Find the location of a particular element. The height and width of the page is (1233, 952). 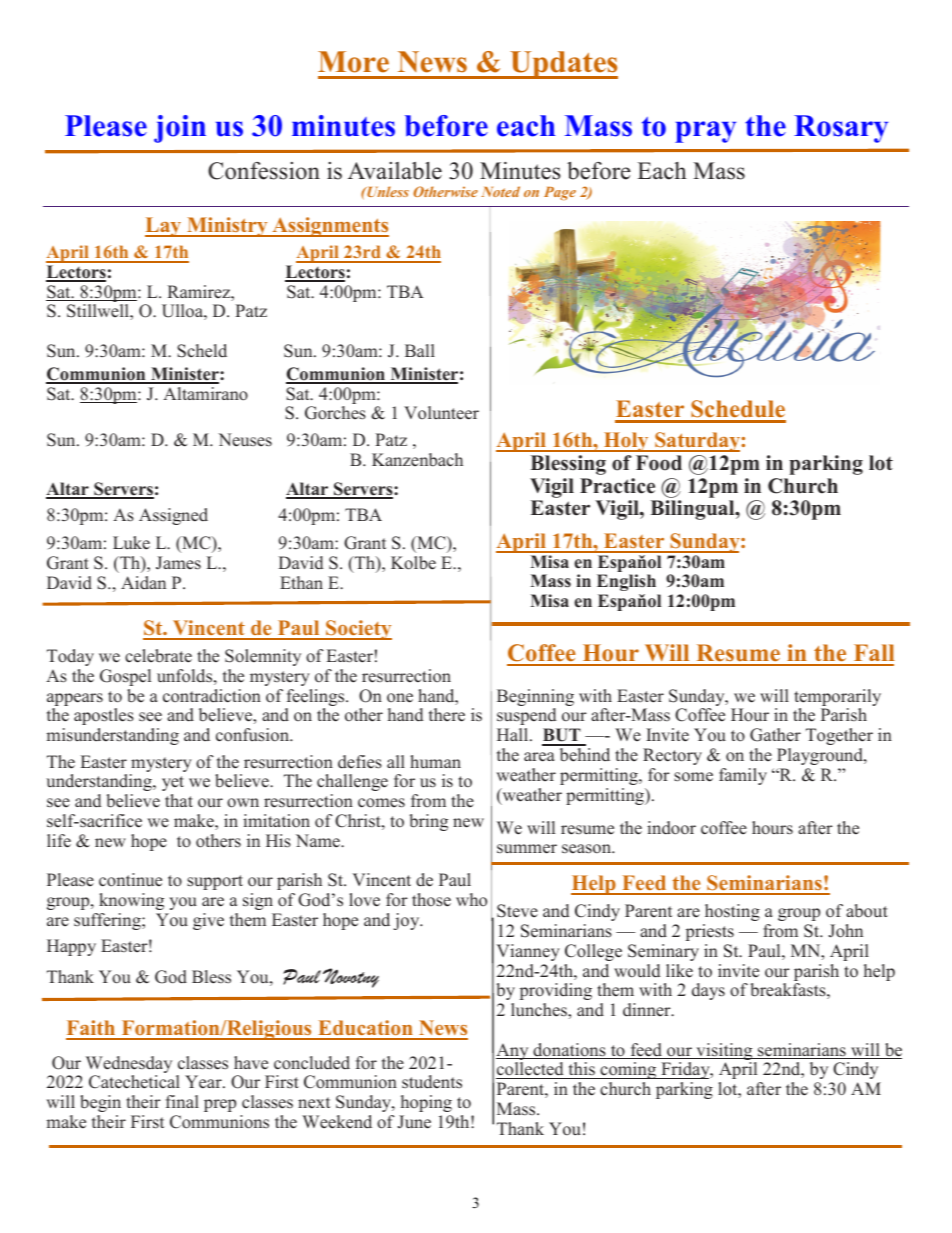

Catechetical is located at coordinates (134, 1082).
